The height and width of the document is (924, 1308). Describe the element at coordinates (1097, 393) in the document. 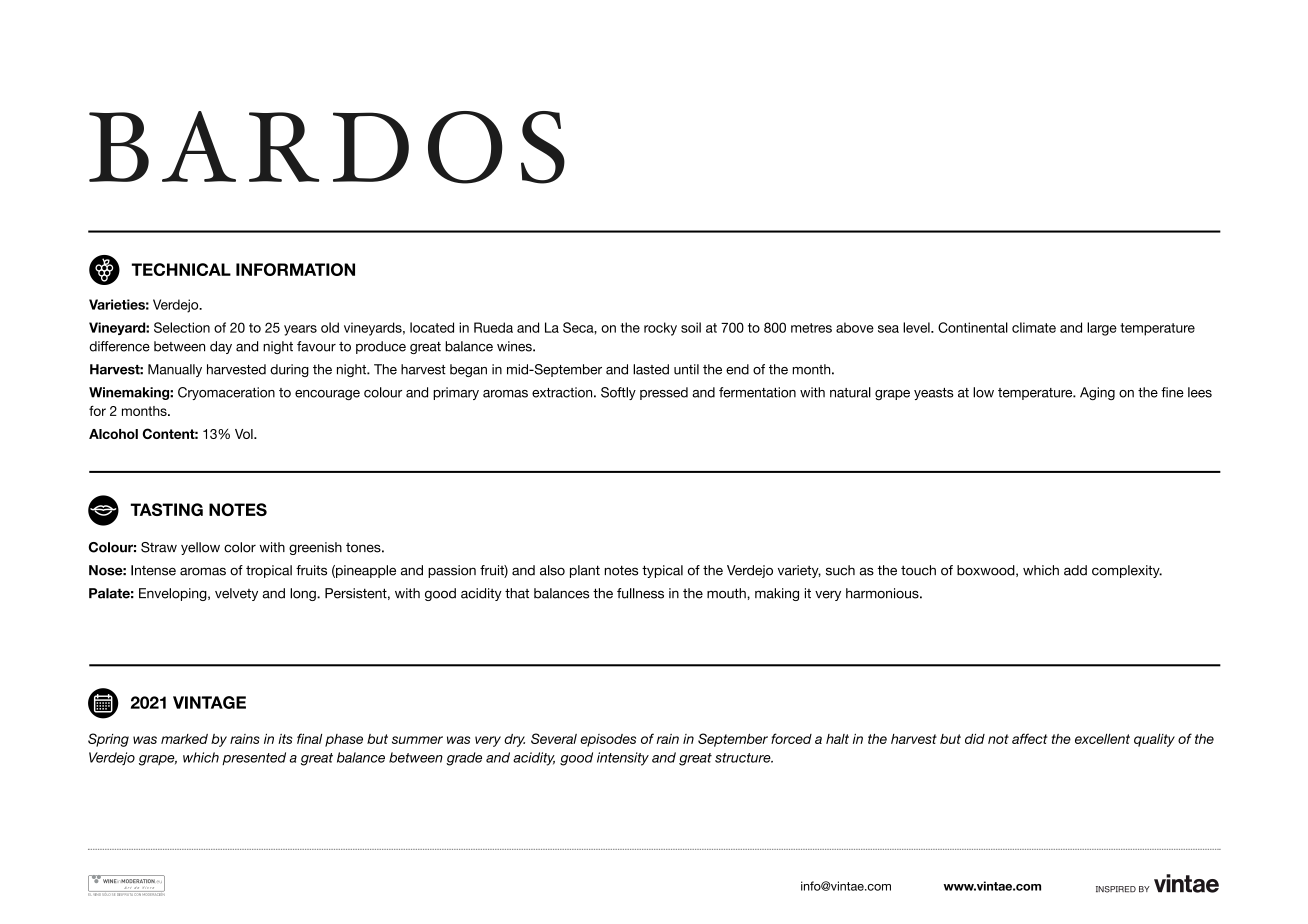

I see `Aging` at that location.
